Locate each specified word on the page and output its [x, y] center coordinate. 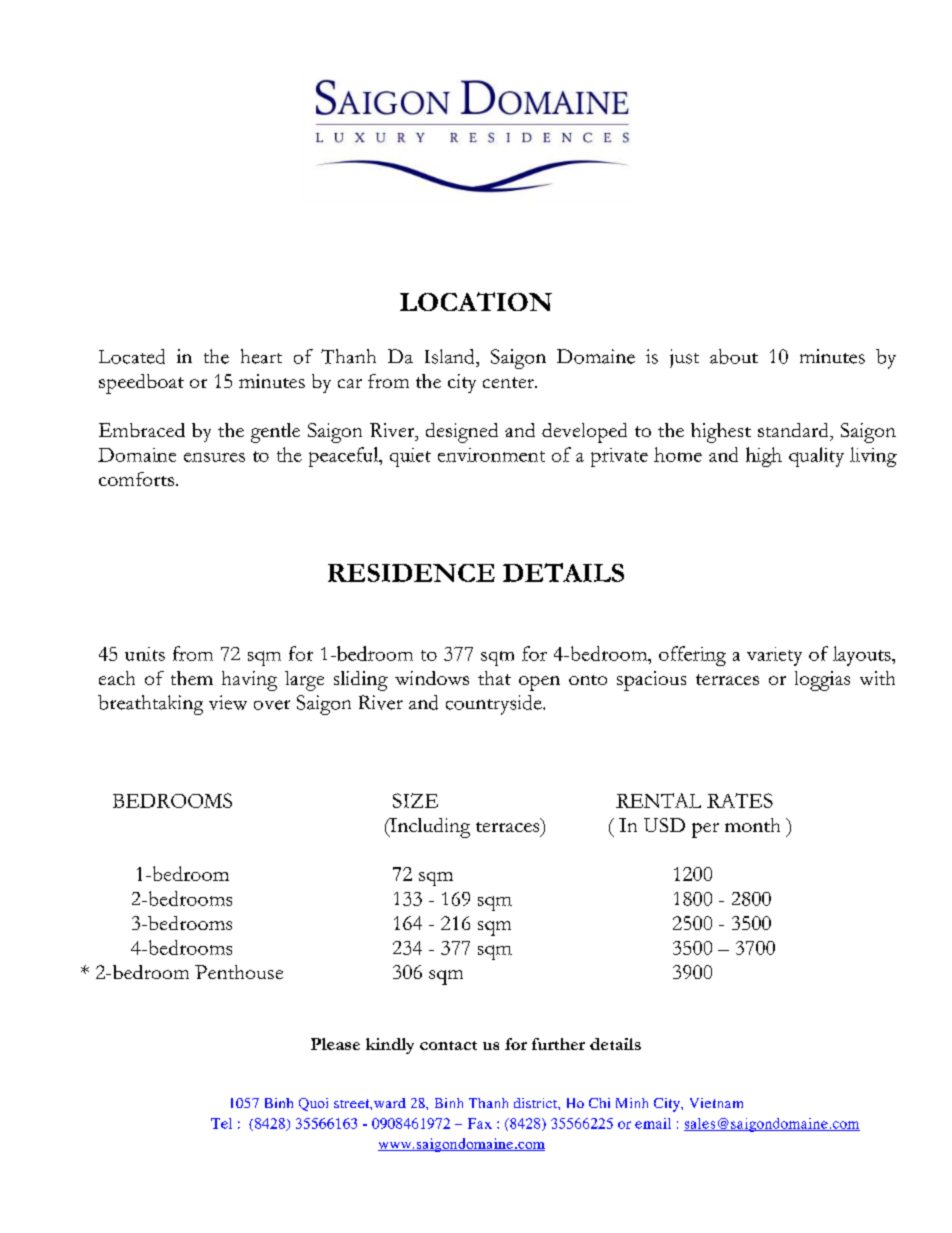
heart [261, 356]
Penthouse [239, 972]
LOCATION [476, 301]
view [228, 702]
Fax [480, 1123]
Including [429, 828]
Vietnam [716, 1103]
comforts [136, 479]
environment [491, 455]
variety [774, 656]
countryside [495, 705]
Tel [221, 1123]
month [752, 825]
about [734, 356]
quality [816, 457]
